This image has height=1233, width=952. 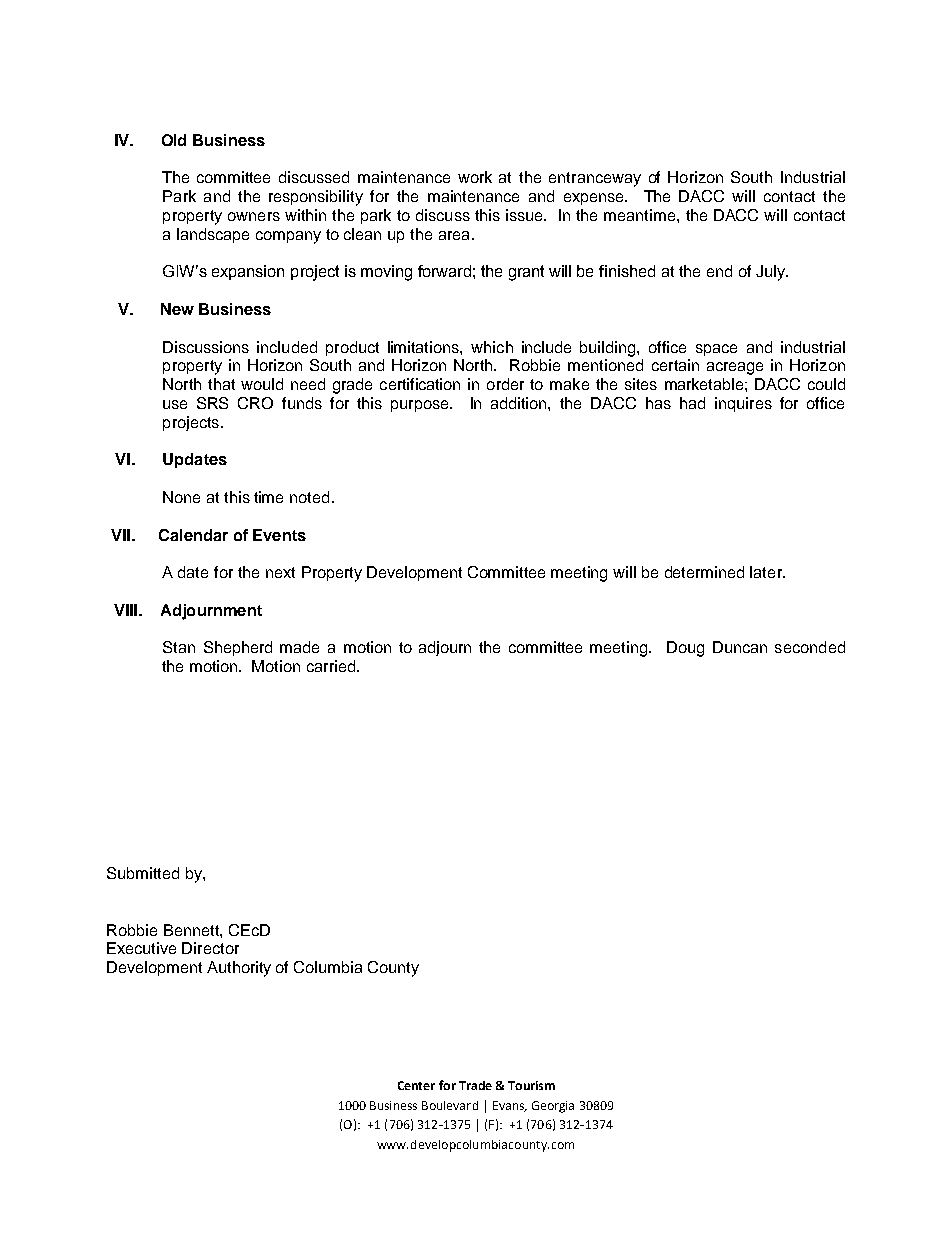 I want to click on July, so click(x=772, y=273).
